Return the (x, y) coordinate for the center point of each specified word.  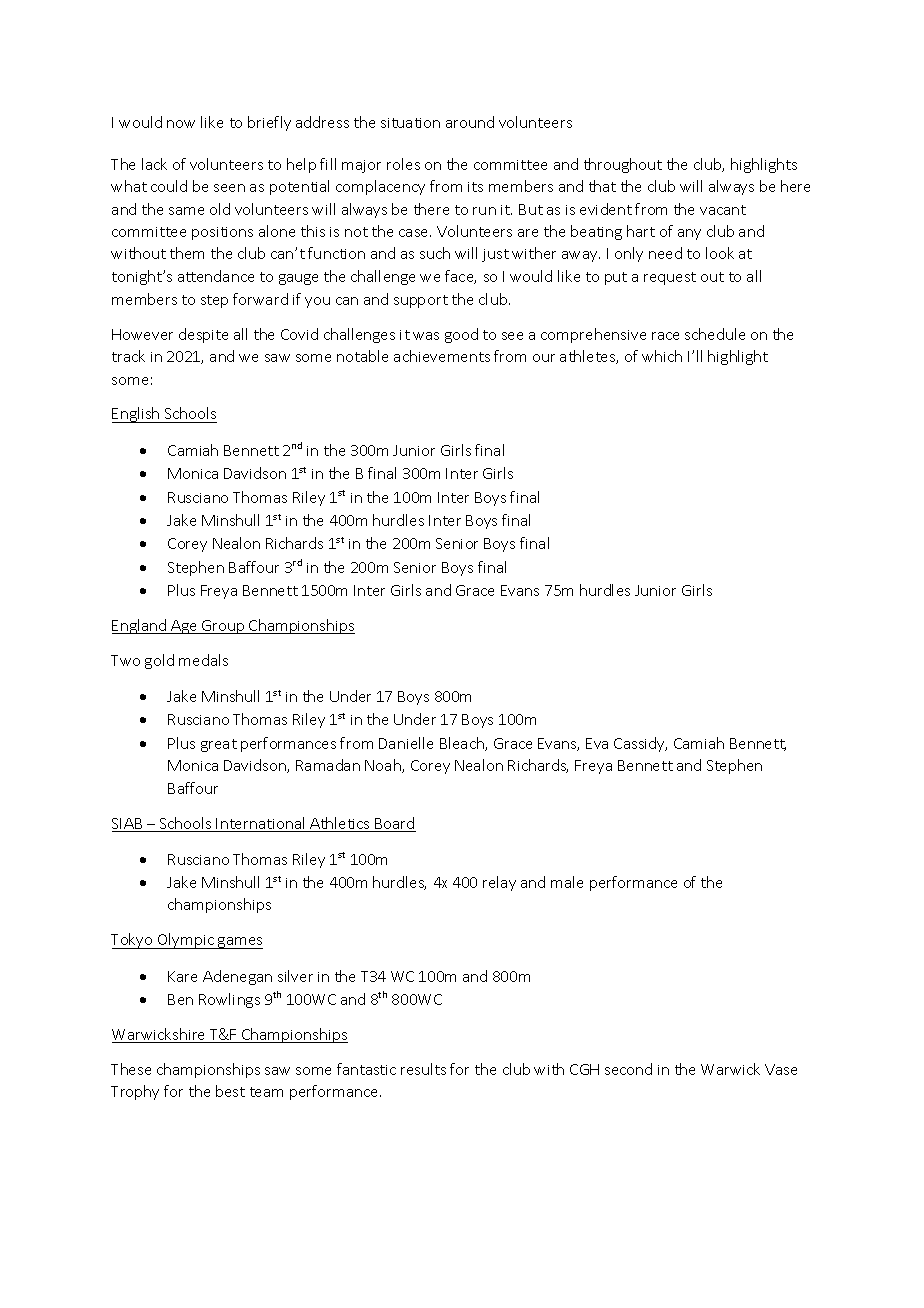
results (423, 1069)
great (219, 745)
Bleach (463, 744)
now (181, 124)
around (470, 122)
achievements (442, 356)
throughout (623, 165)
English (137, 415)
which (662, 356)
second (628, 1069)
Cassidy (640, 744)
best (230, 1091)
